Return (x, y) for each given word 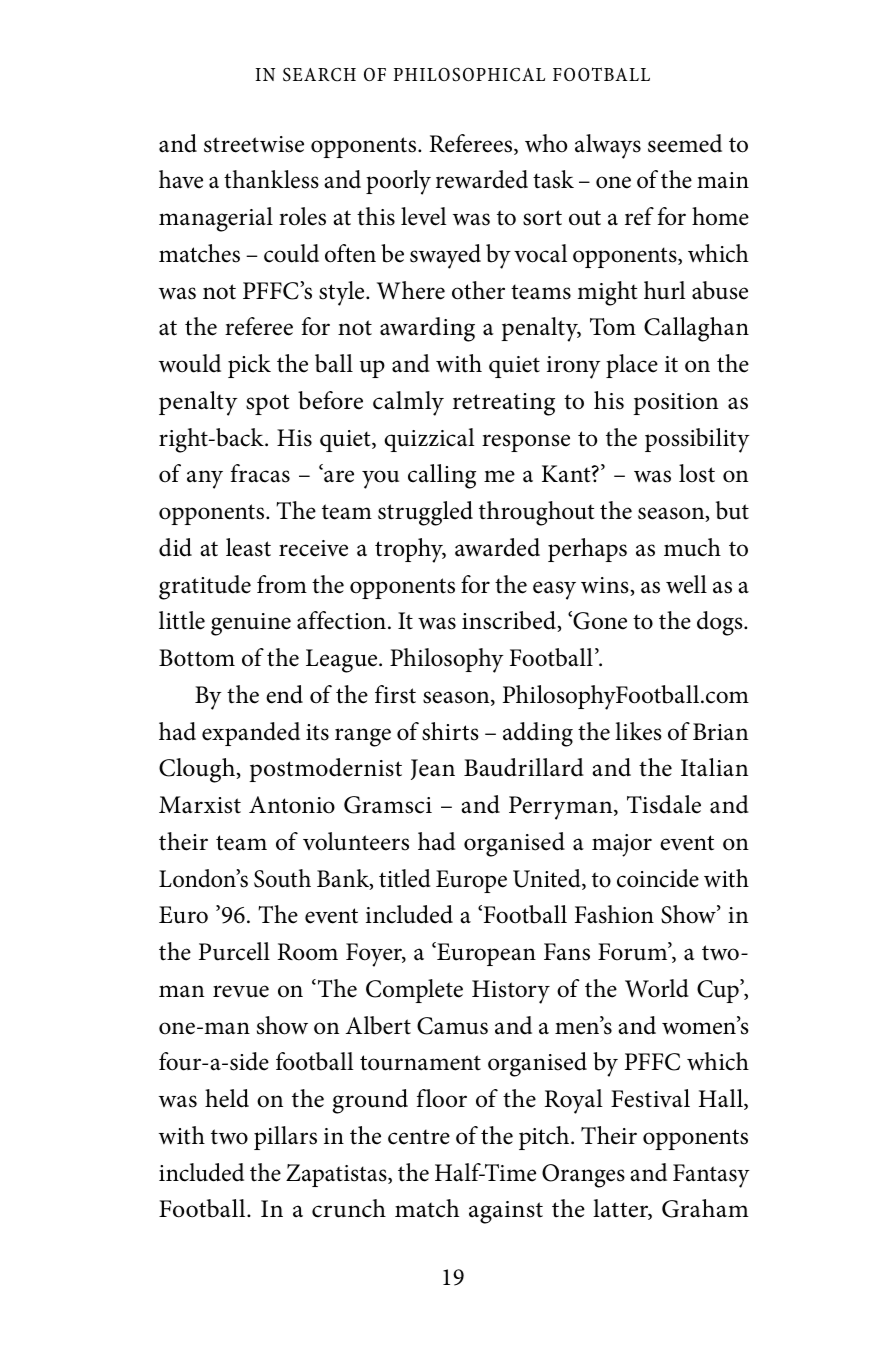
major (622, 845)
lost (697, 473)
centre (419, 1137)
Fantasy (711, 1176)
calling (442, 476)
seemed (685, 143)
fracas (260, 473)
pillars (285, 1138)
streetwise (254, 144)
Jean (433, 769)
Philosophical (469, 75)
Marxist (200, 805)
